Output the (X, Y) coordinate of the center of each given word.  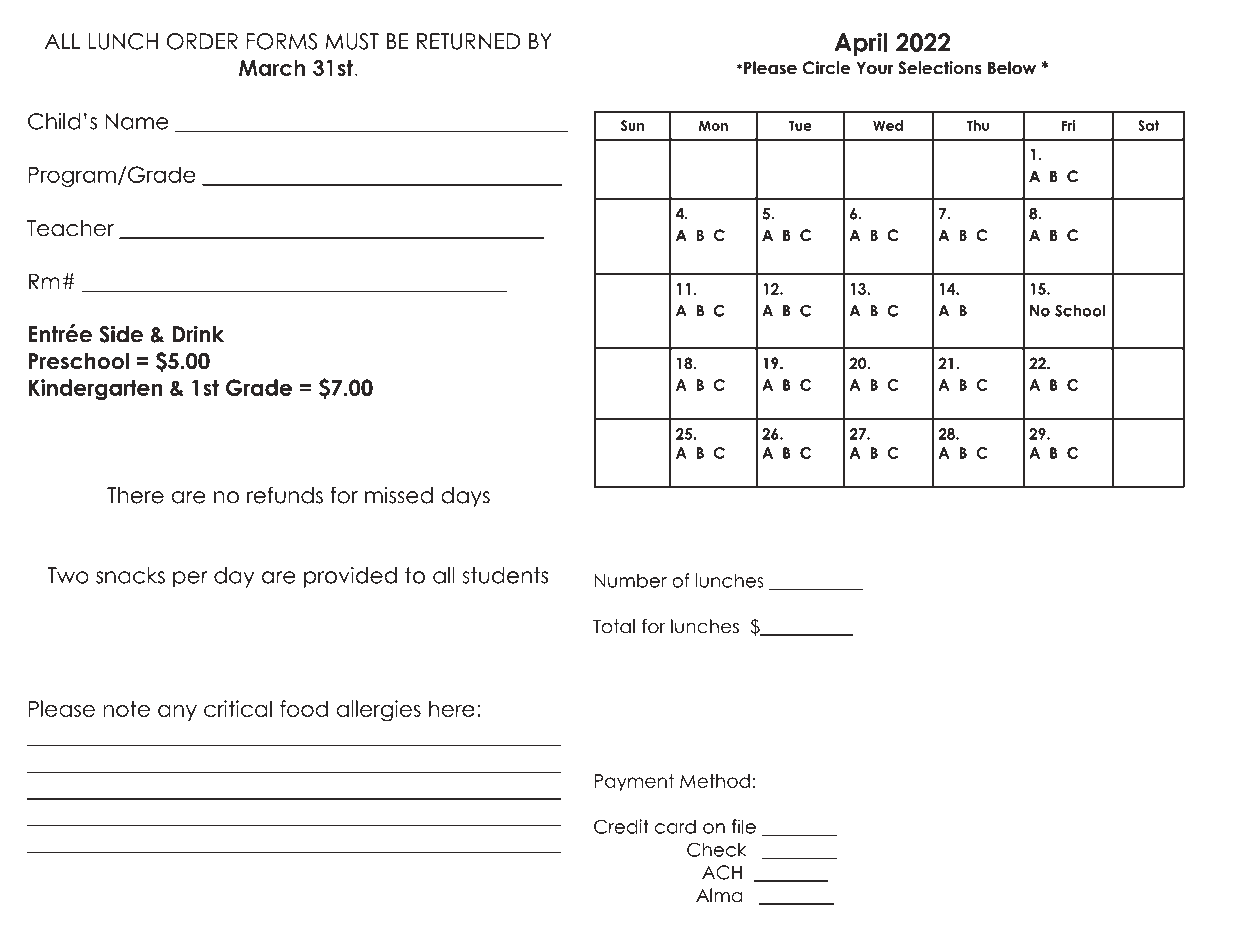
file (744, 826)
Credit (621, 826)
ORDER (202, 41)
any (177, 713)
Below (1012, 68)
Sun (632, 125)
